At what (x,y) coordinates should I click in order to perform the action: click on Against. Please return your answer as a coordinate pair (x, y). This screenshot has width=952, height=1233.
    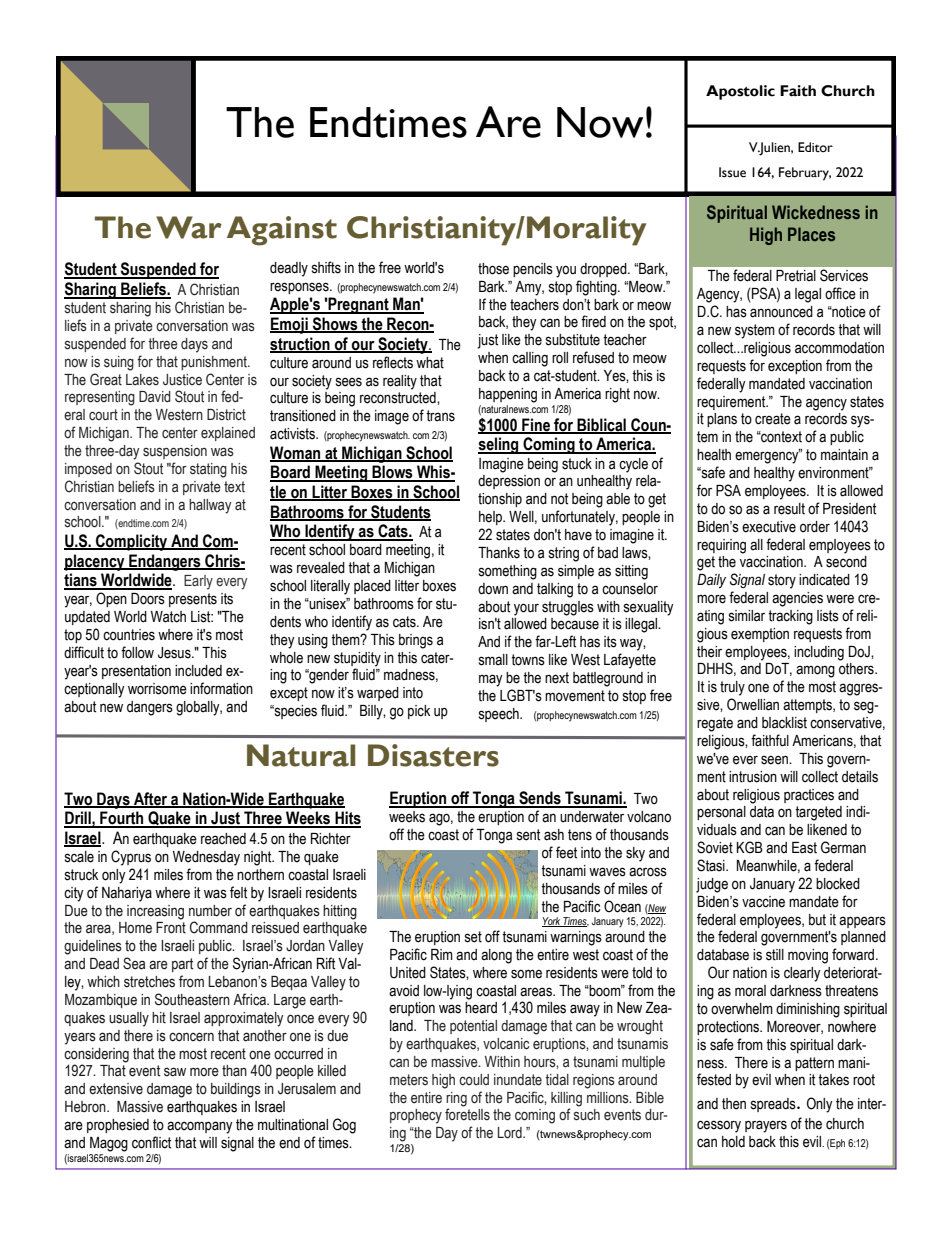
    Looking at the image, I should click on (282, 231).
